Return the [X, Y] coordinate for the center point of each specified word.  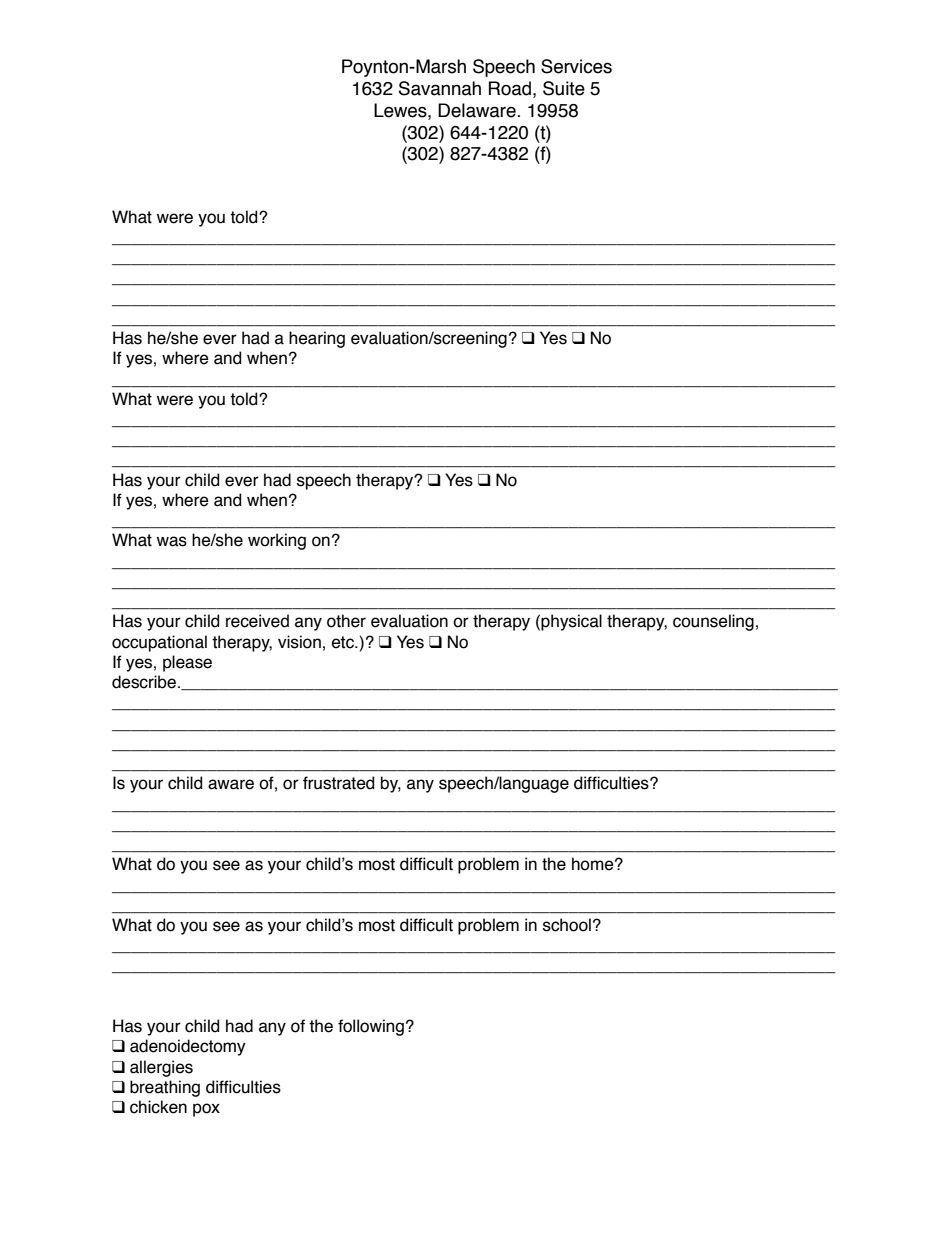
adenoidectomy [188, 1047]
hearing [317, 339]
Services [576, 66]
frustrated [338, 783]
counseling [713, 622]
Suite [564, 88]
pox [206, 1110]
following [371, 1027]
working [277, 541]
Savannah [440, 88]
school [567, 925]
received [257, 621]
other [346, 621]
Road [510, 88]
